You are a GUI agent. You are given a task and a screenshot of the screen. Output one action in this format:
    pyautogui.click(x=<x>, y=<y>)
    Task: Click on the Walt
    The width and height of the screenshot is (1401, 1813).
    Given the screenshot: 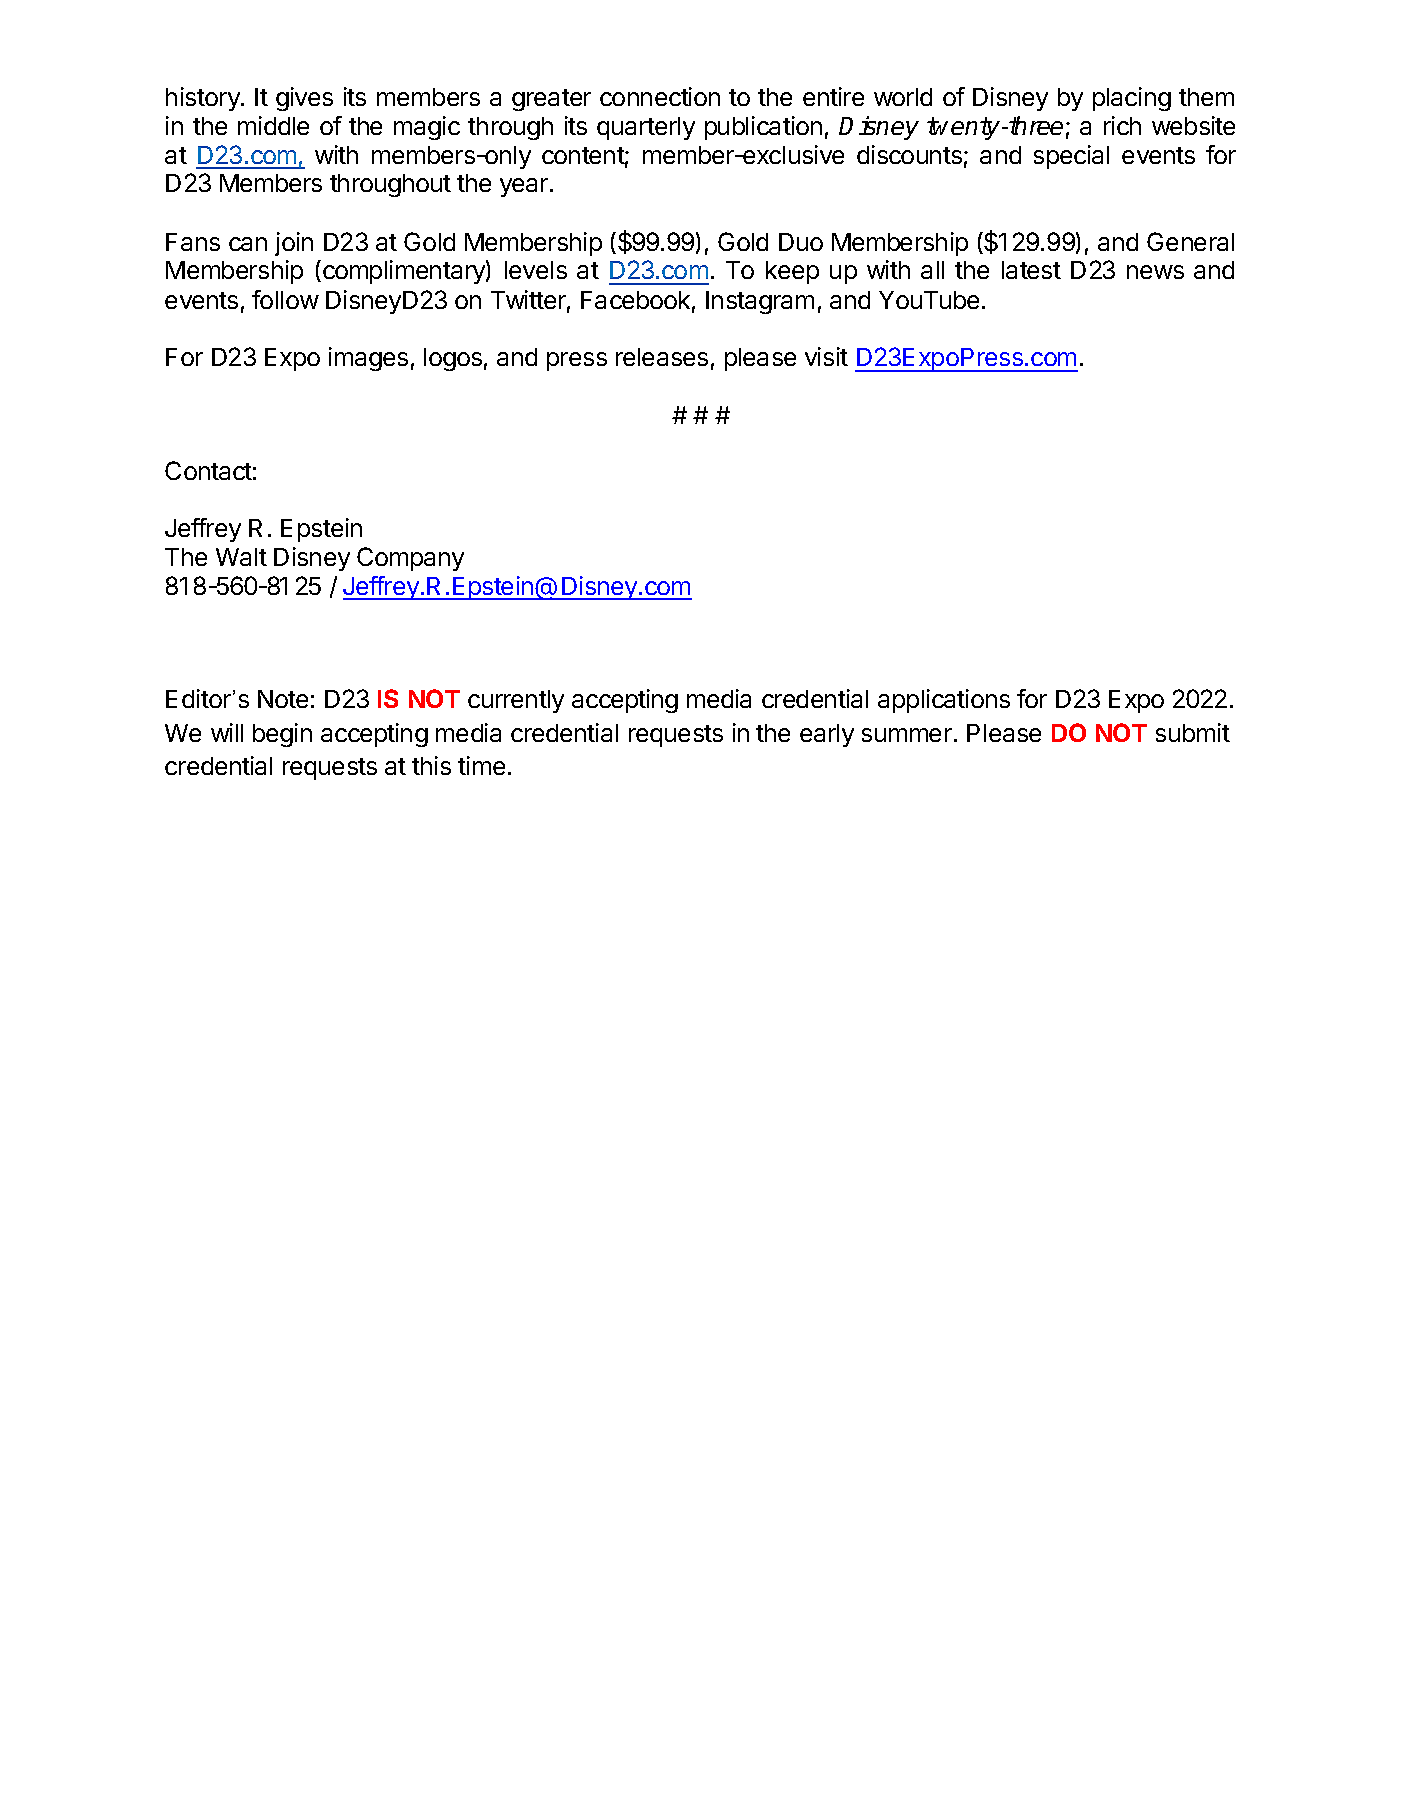 What is the action you would take?
    pyautogui.click(x=241, y=557)
